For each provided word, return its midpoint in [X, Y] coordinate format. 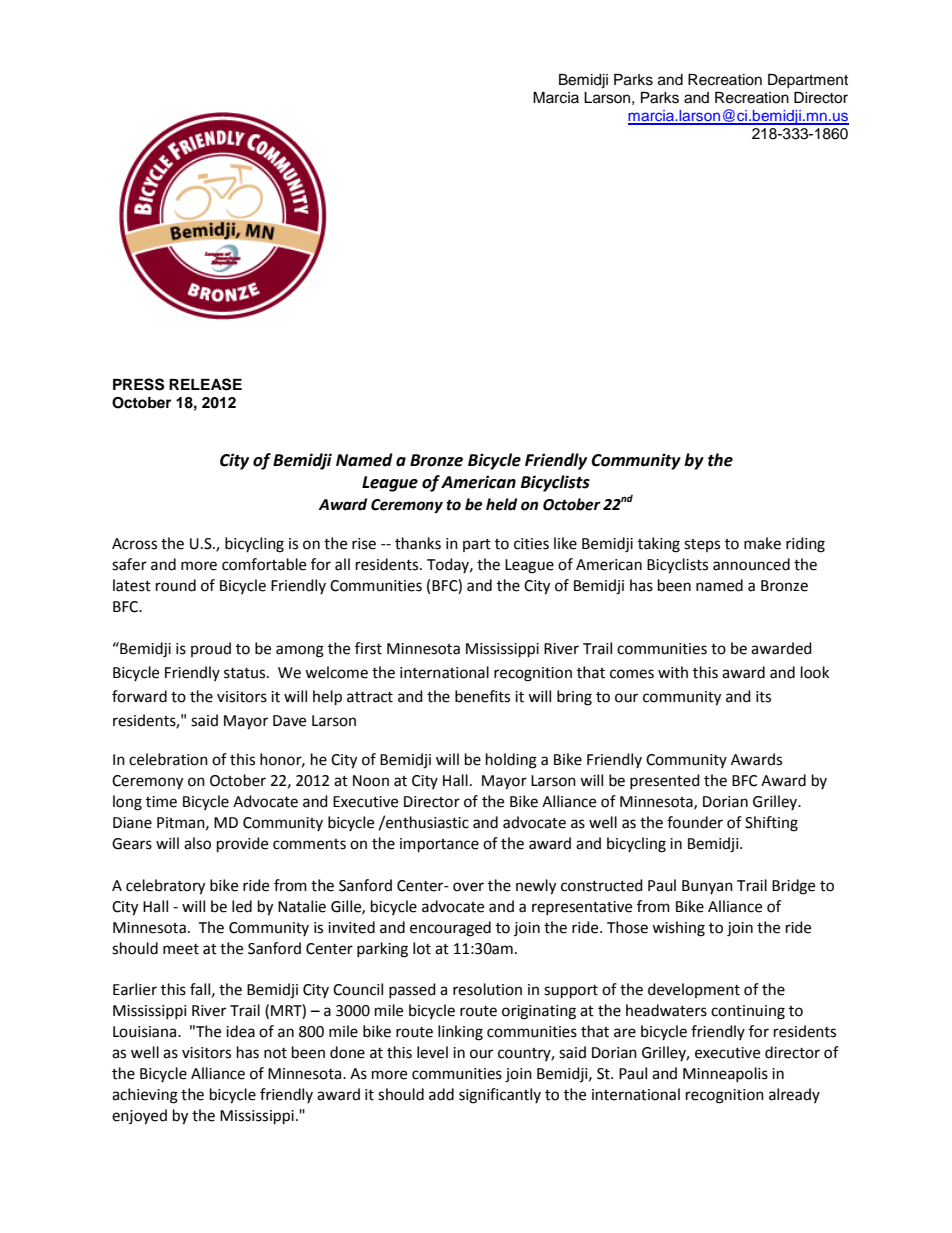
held [501, 504]
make [762, 543]
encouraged [450, 929]
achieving [145, 1096]
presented [665, 781]
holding [511, 761]
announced [751, 564]
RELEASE [205, 384]
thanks [418, 543]
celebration [168, 759]
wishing [678, 929]
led [242, 906]
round [176, 585]
